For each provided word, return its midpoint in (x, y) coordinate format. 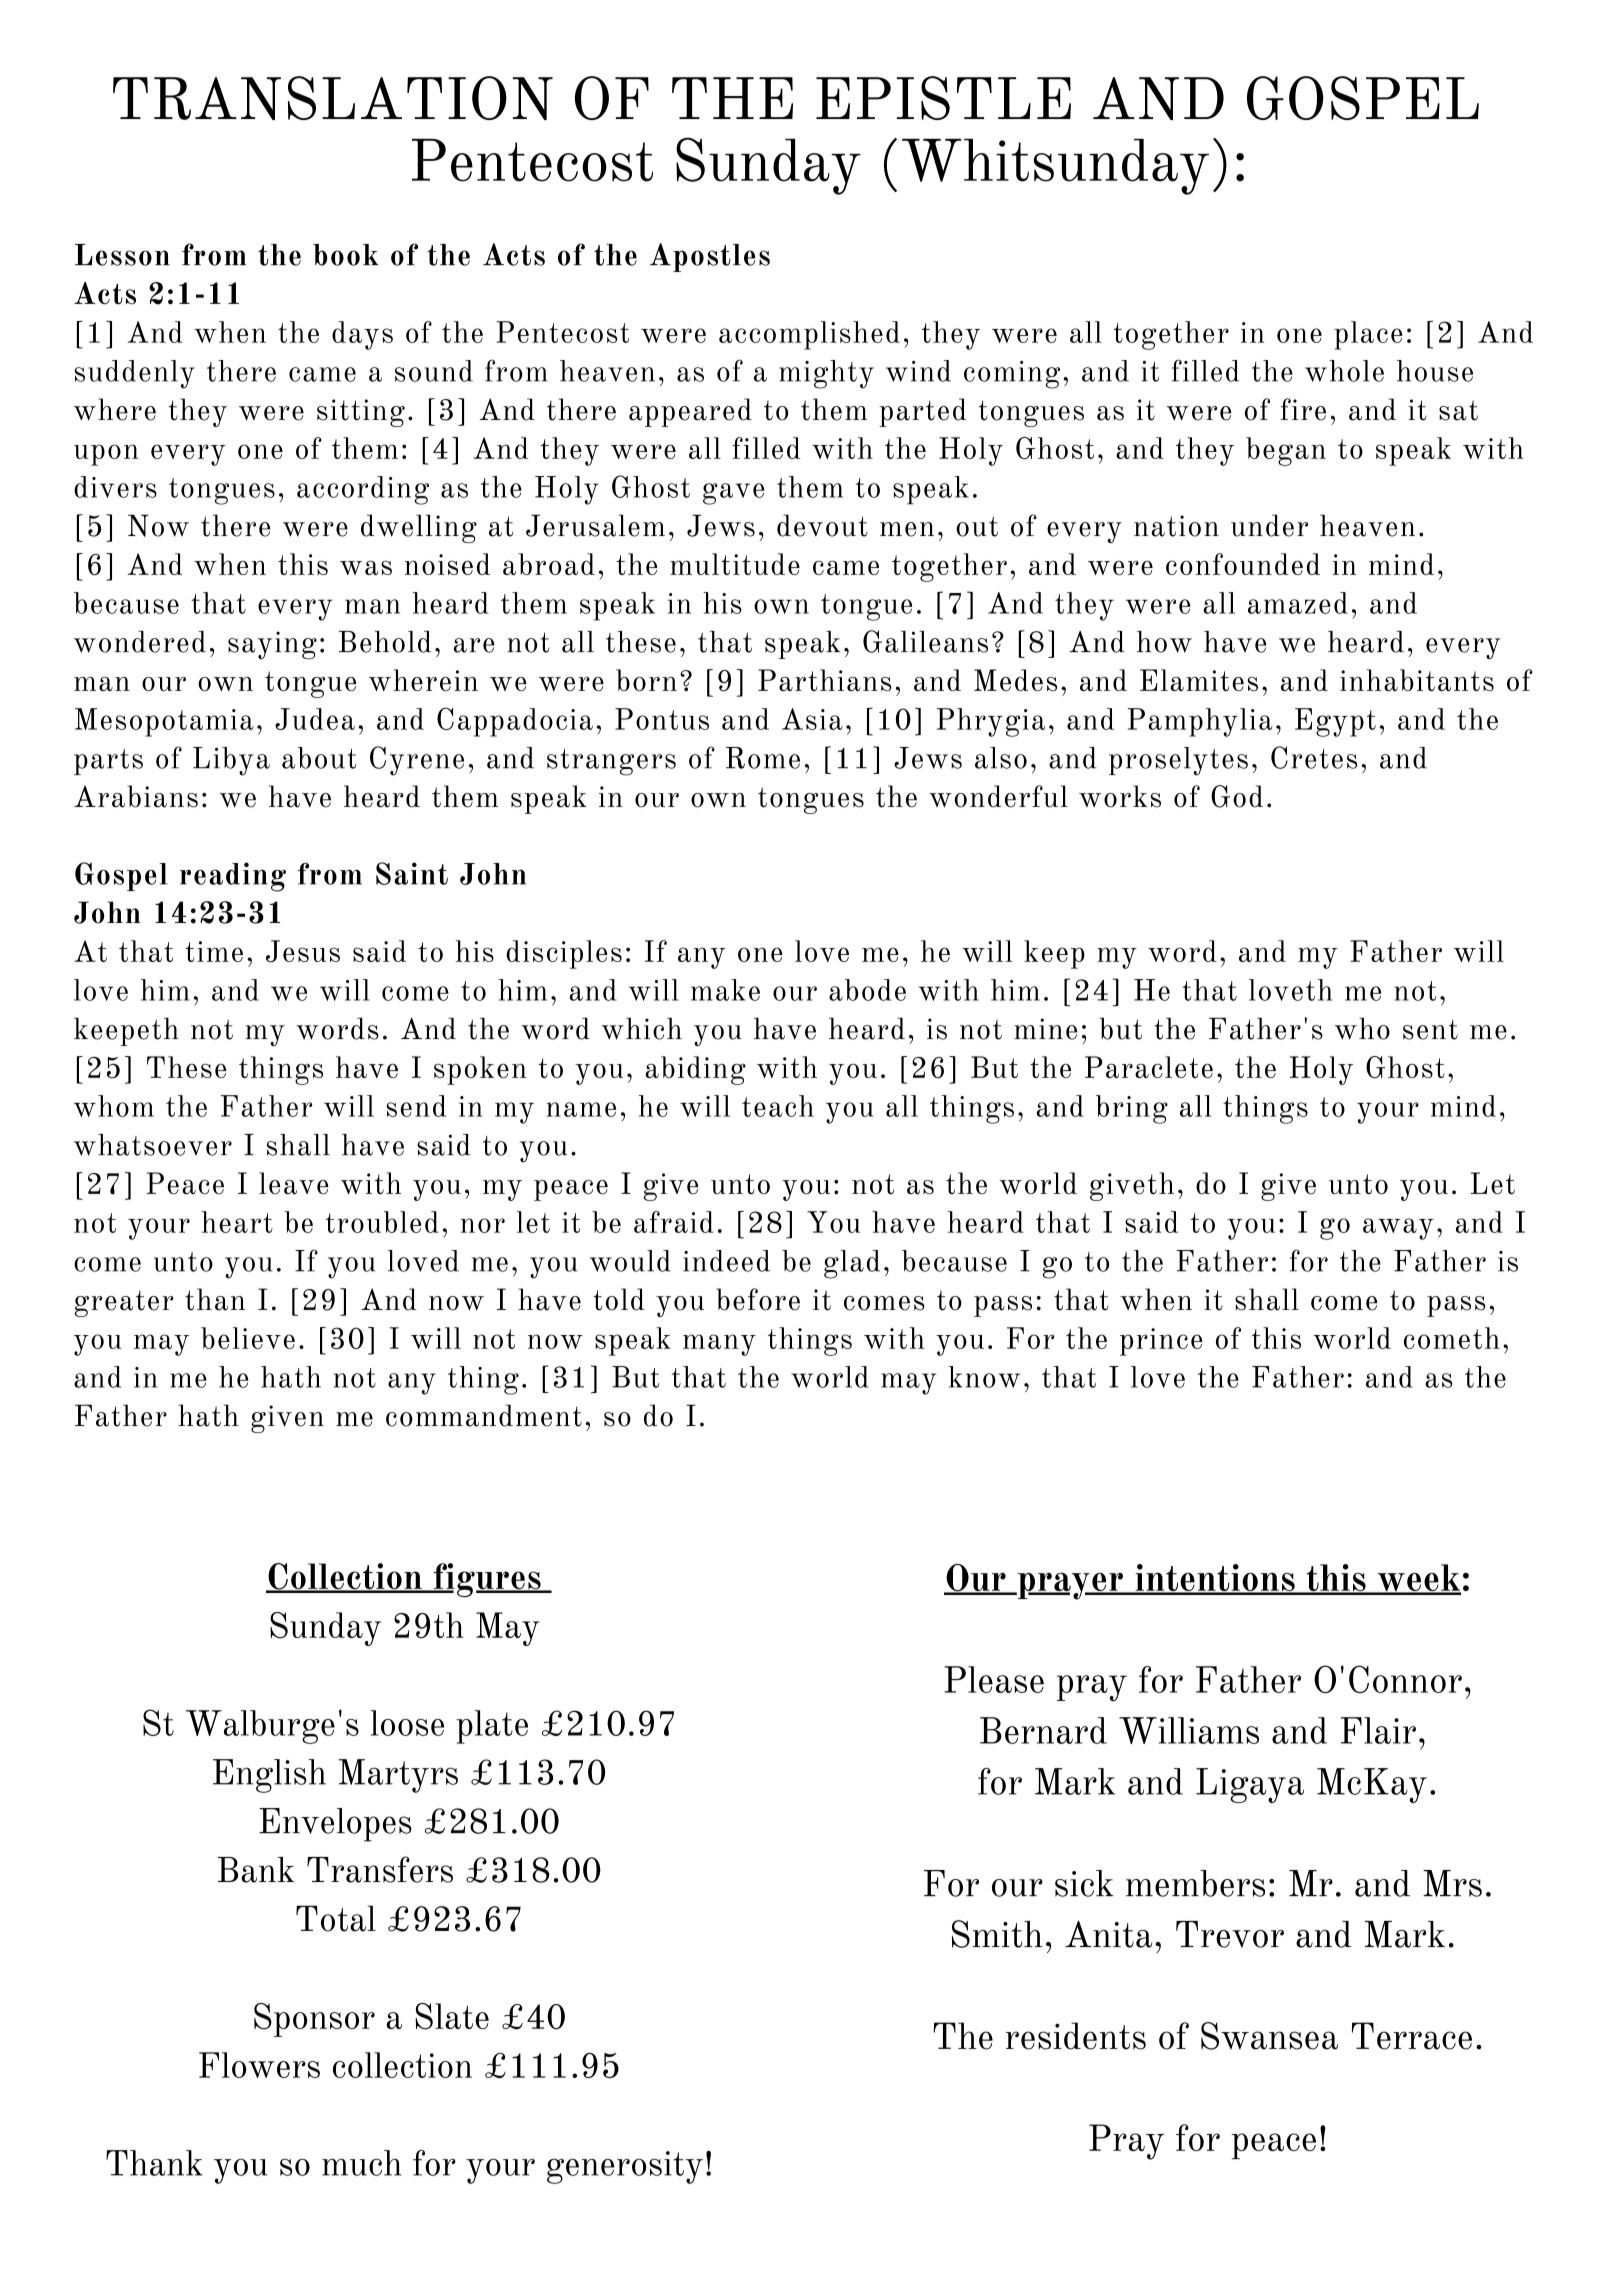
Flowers (259, 2065)
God (1237, 796)
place (1368, 335)
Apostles (710, 257)
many (719, 1345)
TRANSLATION (333, 98)
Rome (763, 758)
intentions (1215, 1579)
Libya (231, 761)
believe (248, 1338)
